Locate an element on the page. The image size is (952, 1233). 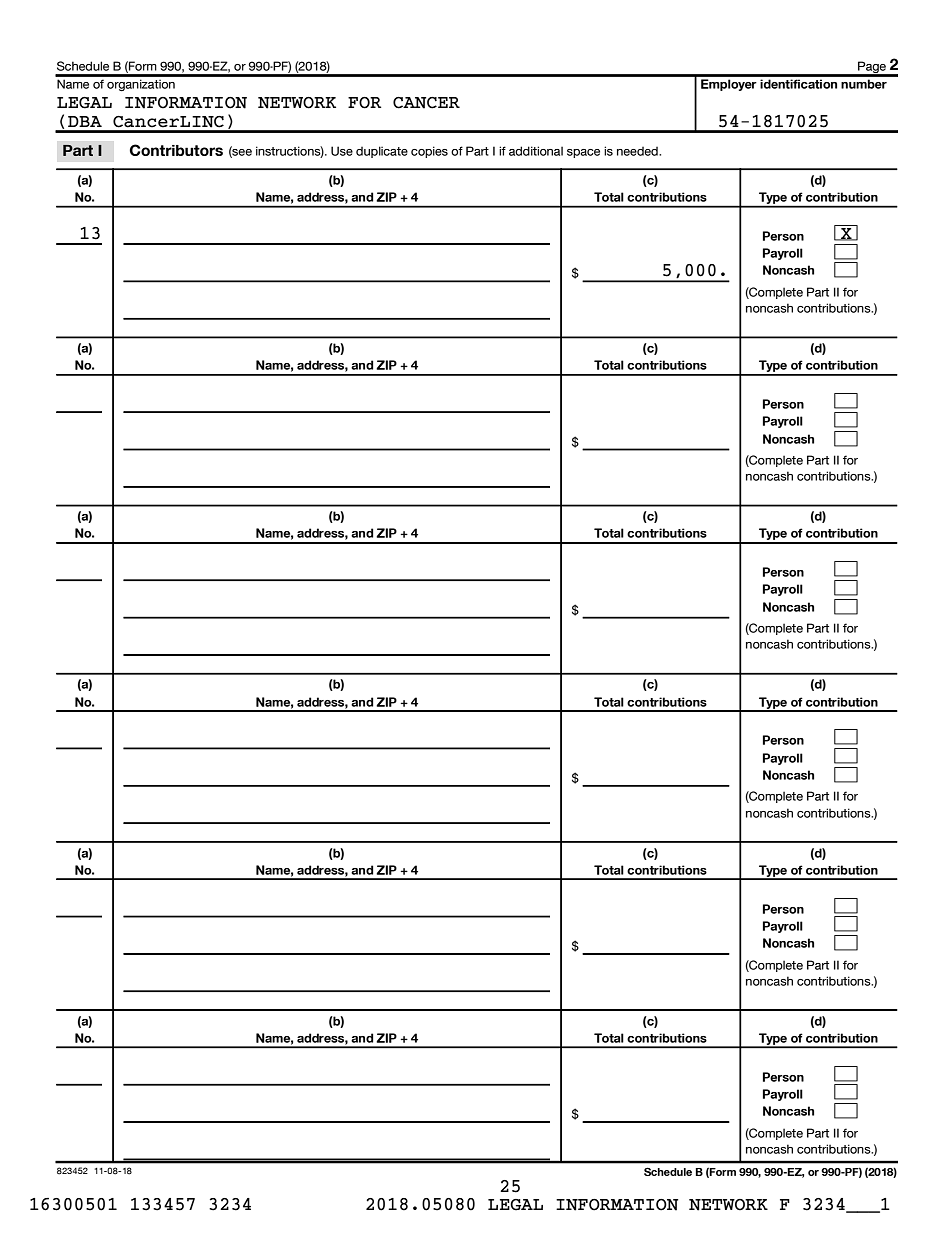
Use is located at coordinates (342, 151).
